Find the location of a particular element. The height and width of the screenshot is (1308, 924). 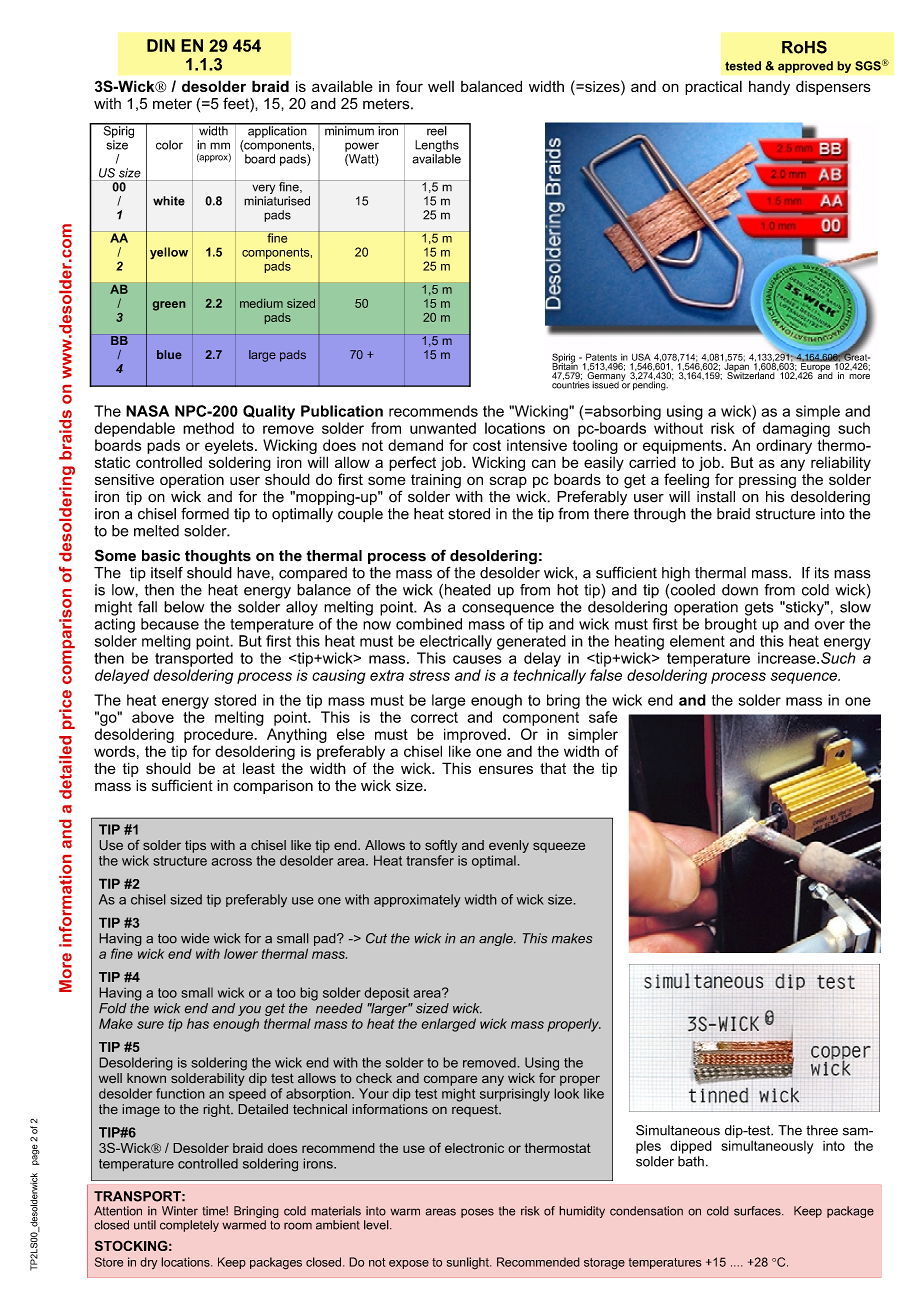

color is located at coordinates (169, 145).
